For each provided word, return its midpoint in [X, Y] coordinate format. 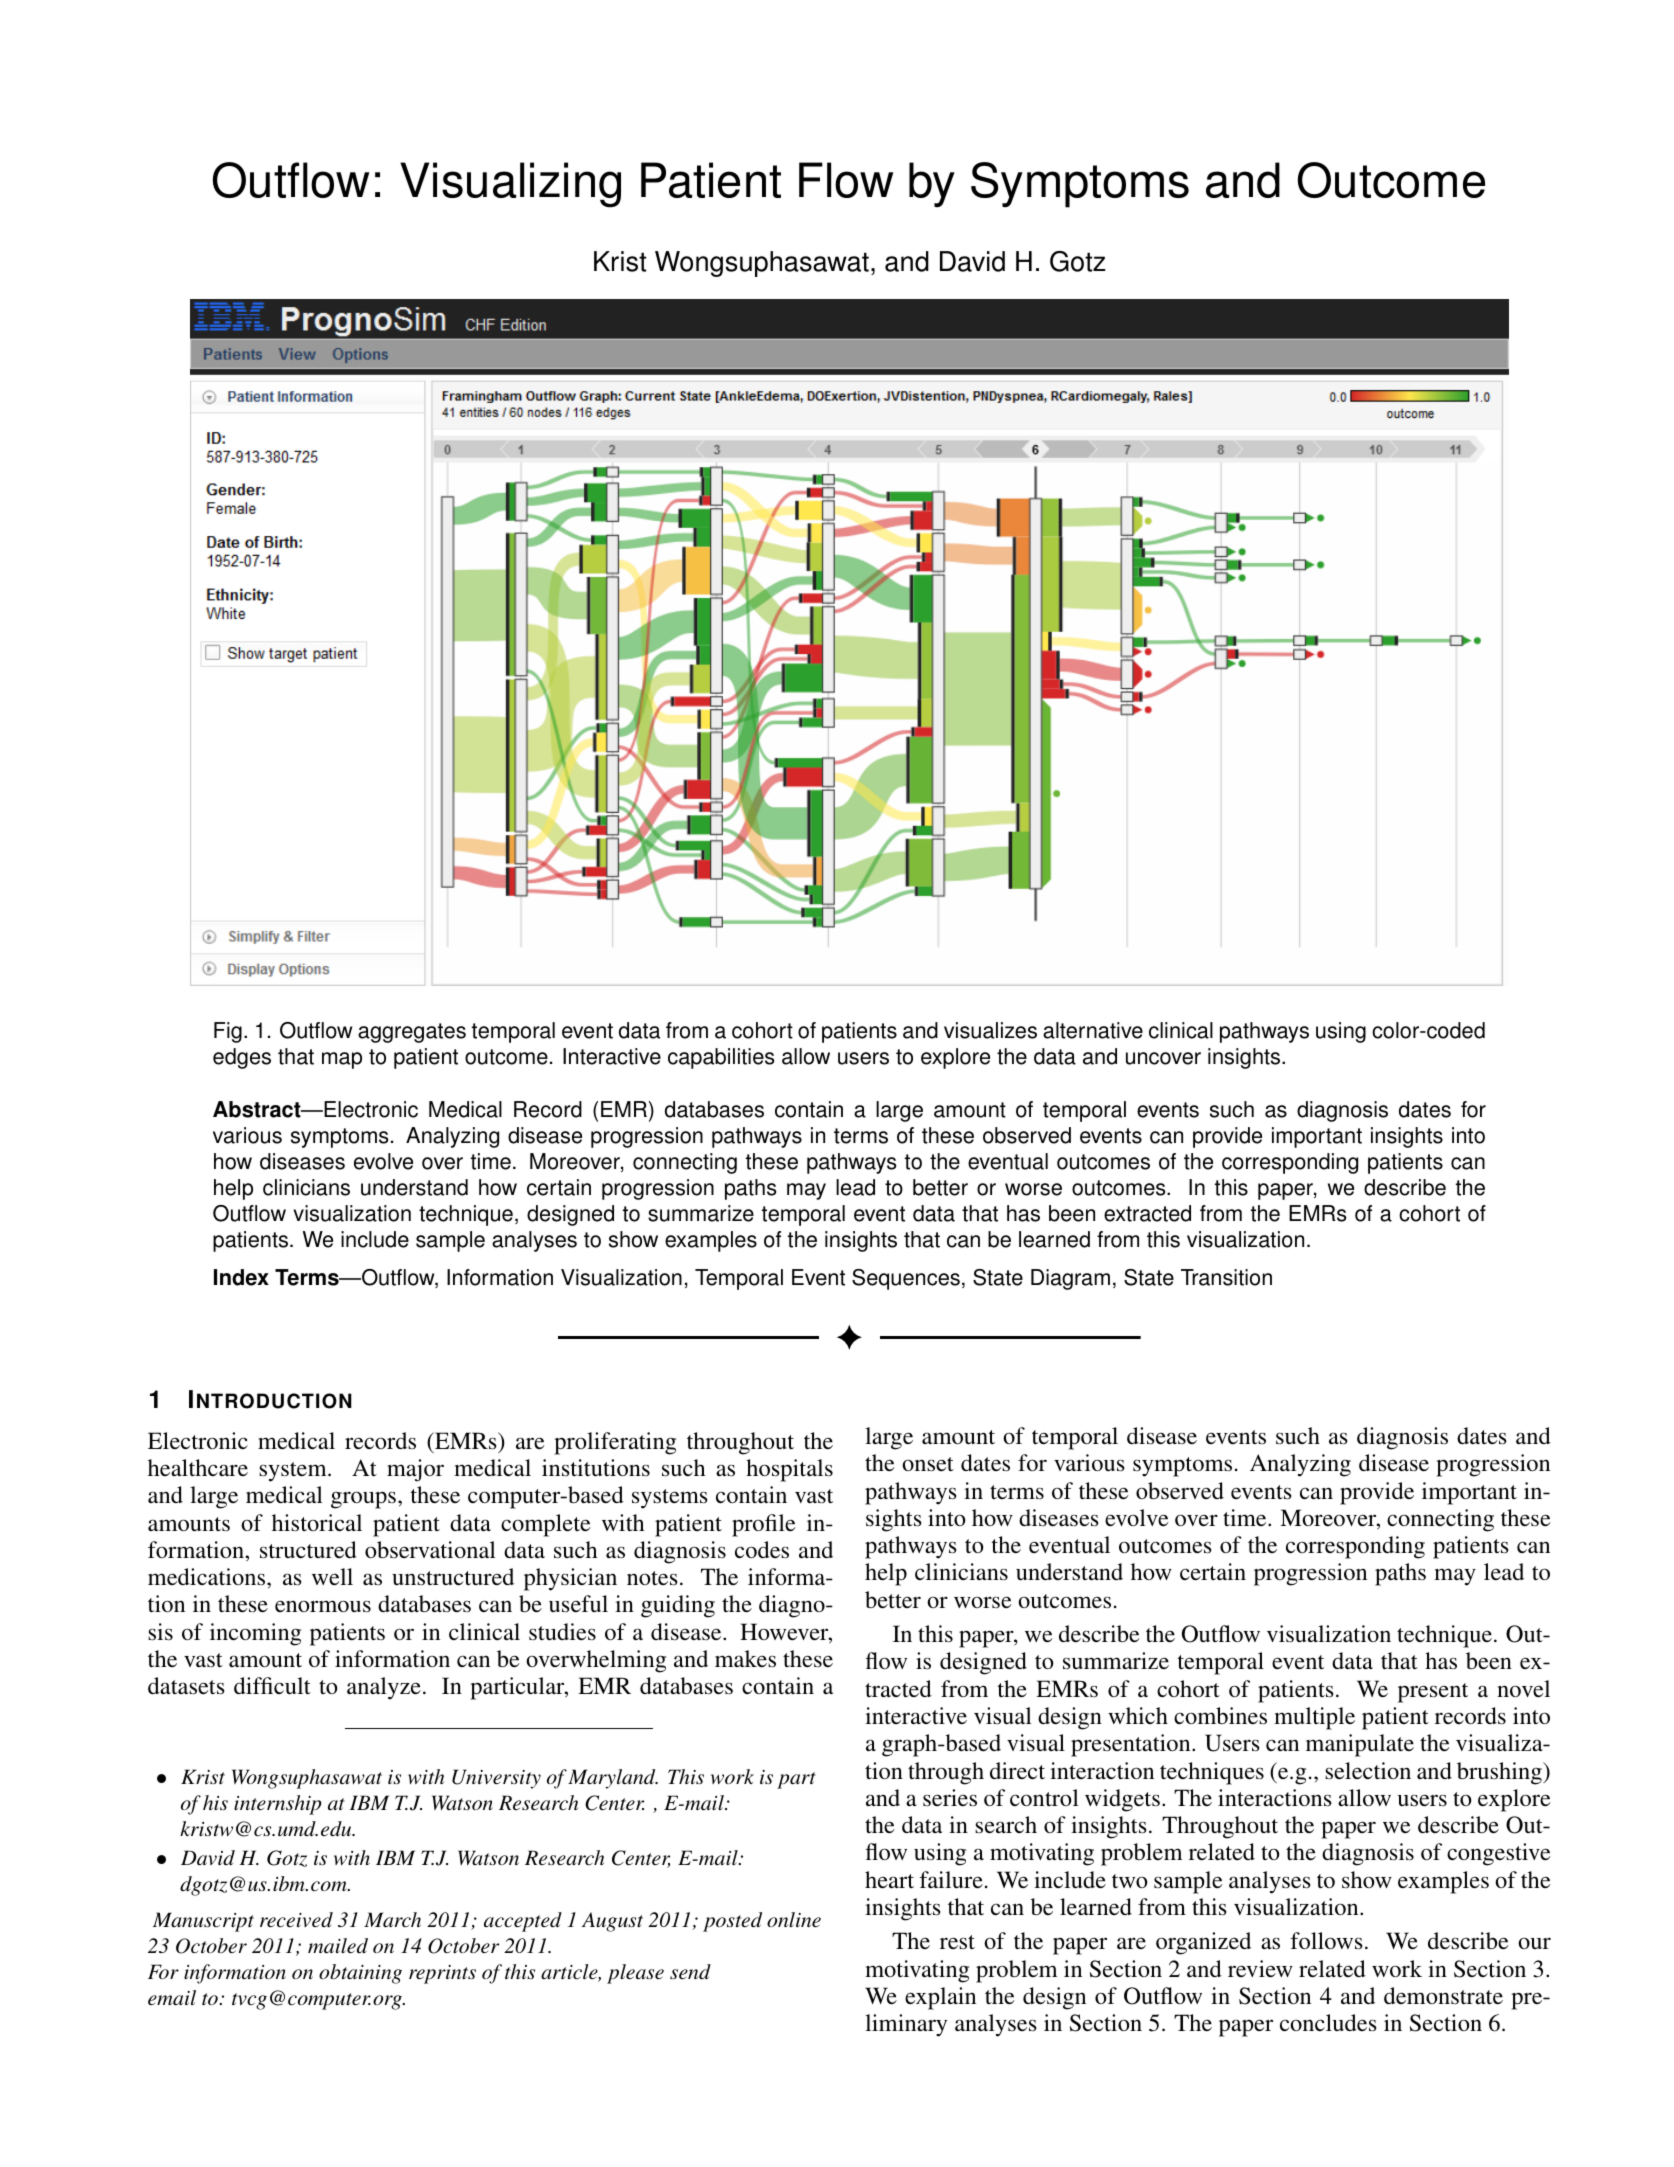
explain [940, 1998]
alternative [1093, 1030]
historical [317, 1523]
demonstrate [1443, 1996]
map [342, 1060]
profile [763, 1525]
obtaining [360, 1974]
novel [1523, 1689]
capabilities [721, 1058]
